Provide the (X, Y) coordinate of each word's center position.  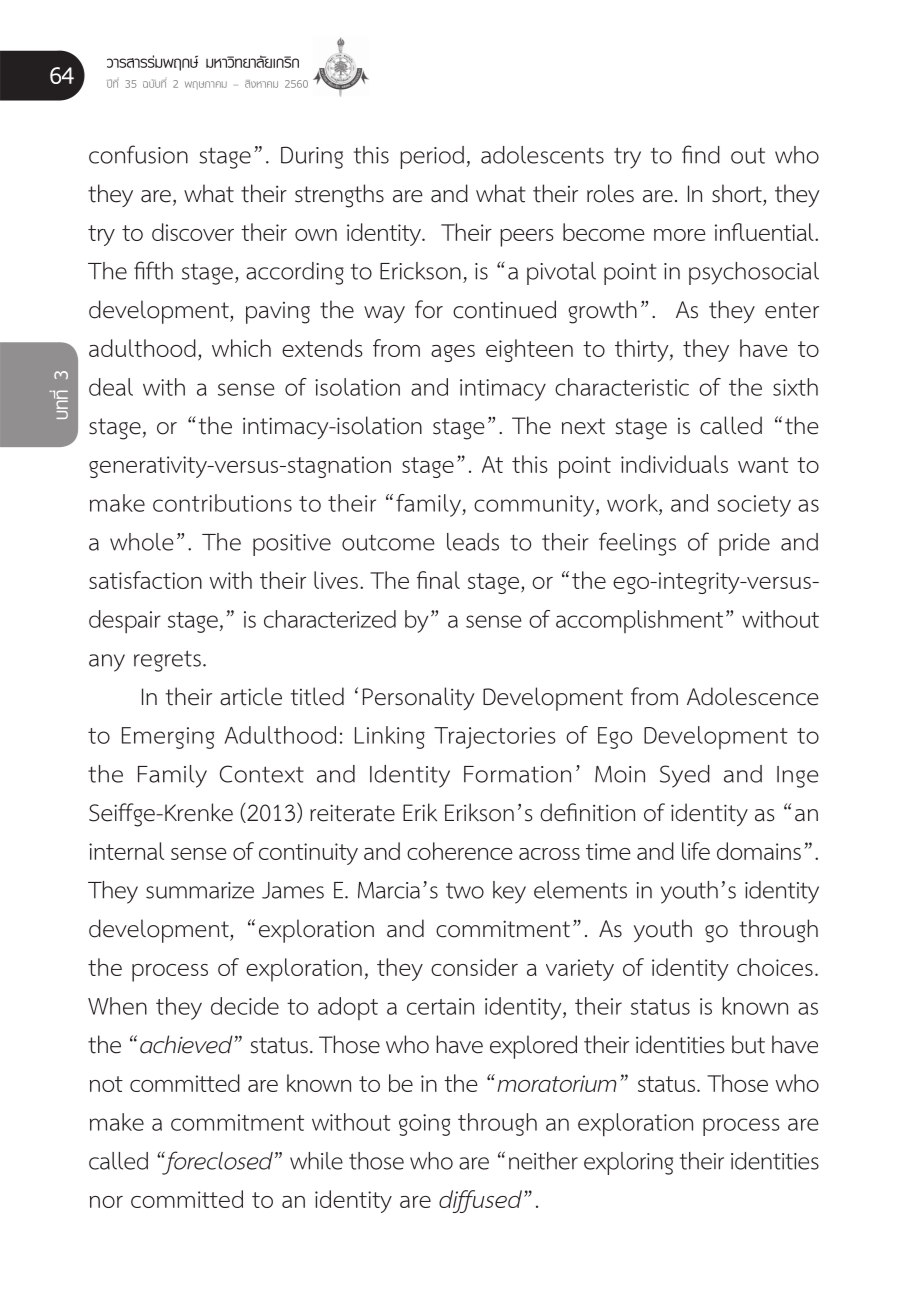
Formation (517, 774)
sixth (795, 387)
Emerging (168, 738)
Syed (685, 776)
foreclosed (216, 1163)
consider (474, 967)
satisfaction (145, 580)
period (432, 157)
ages (453, 353)
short (737, 193)
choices (775, 967)
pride (744, 544)
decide (245, 1006)
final (438, 580)
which (241, 348)
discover (193, 232)
